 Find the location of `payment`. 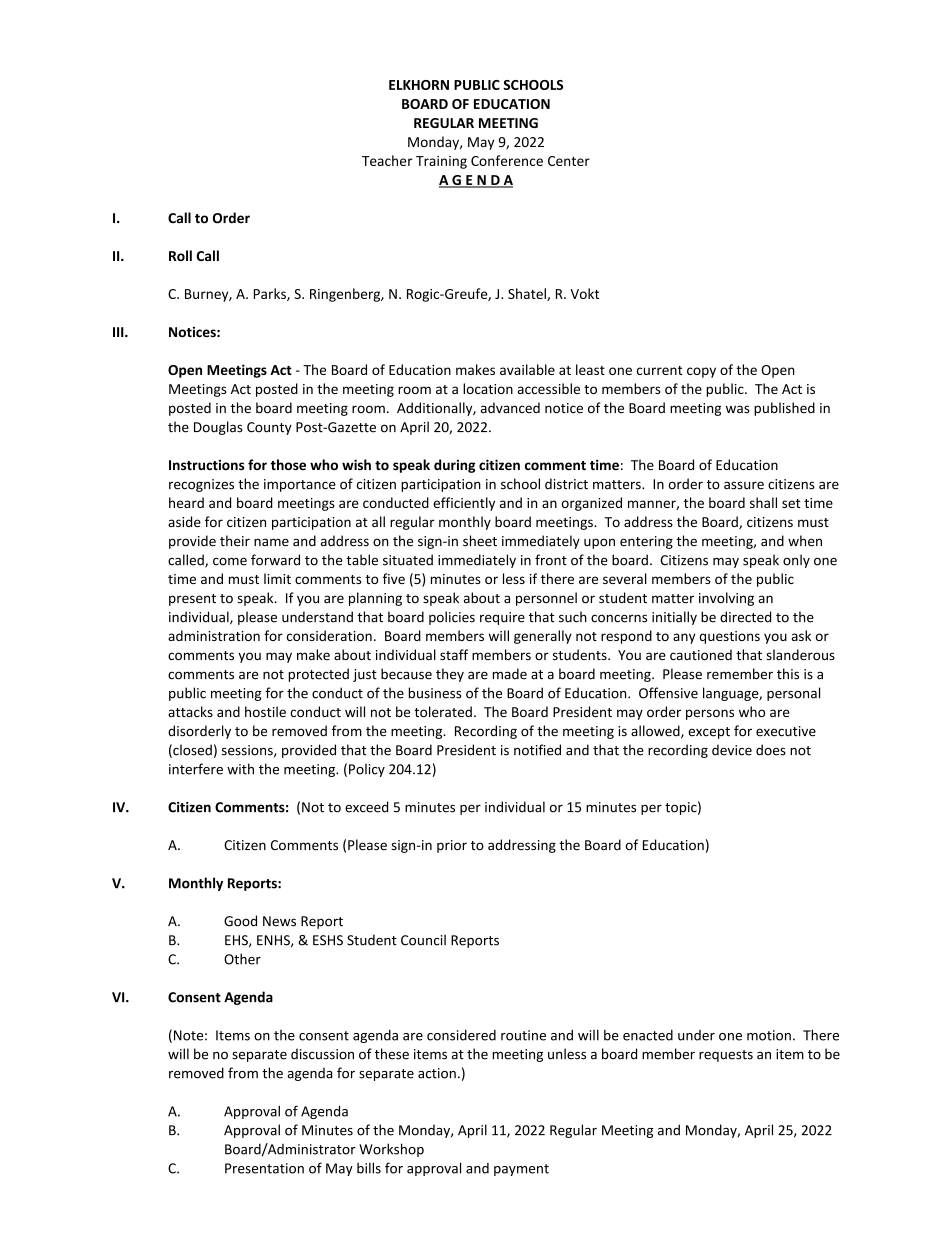

payment is located at coordinates (521, 1170).
